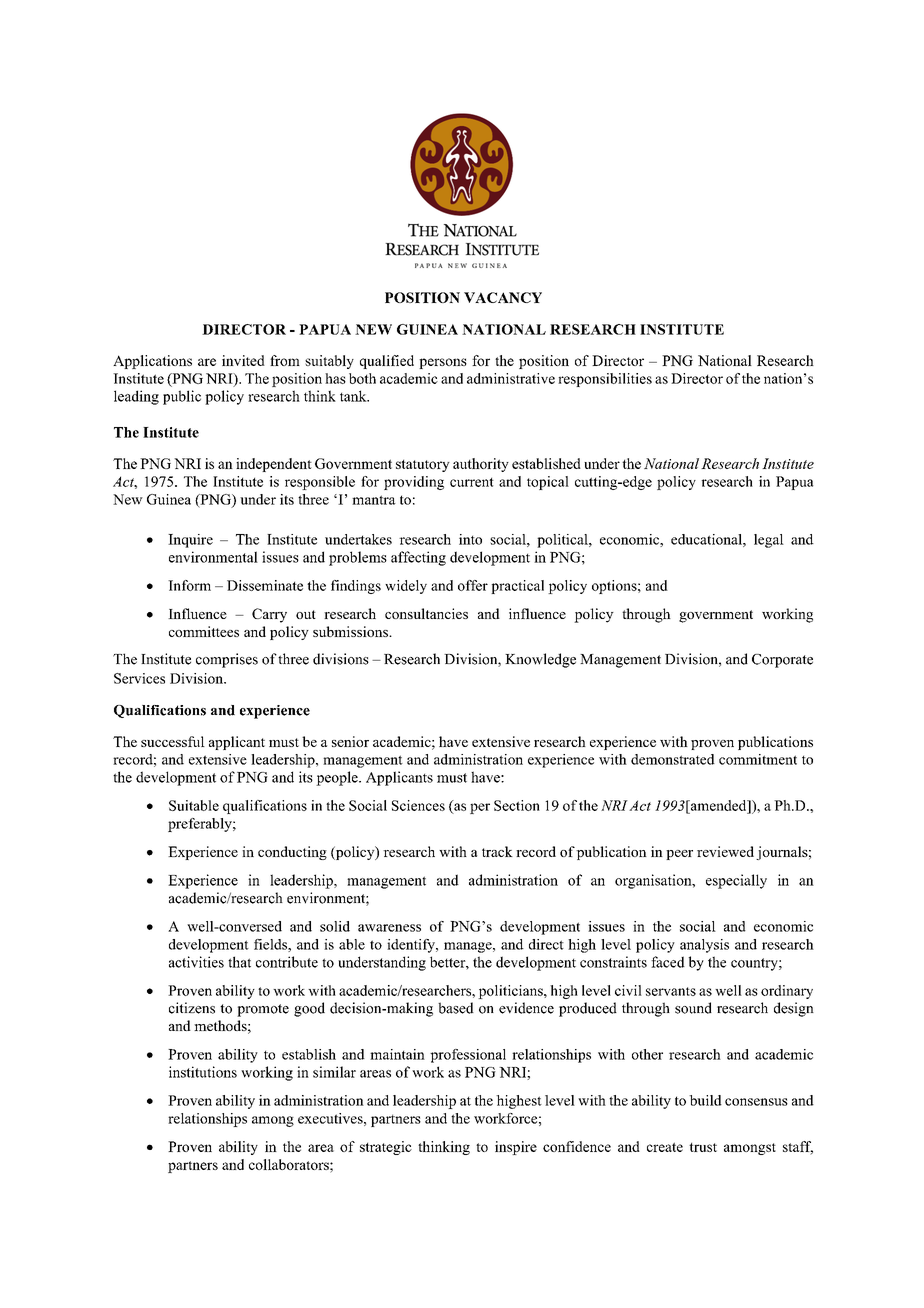 Image resolution: width=924 pixels, height=1308 pixels. Describe the element at coordinates (243, 360) in the document. I see `invited` at that location.
